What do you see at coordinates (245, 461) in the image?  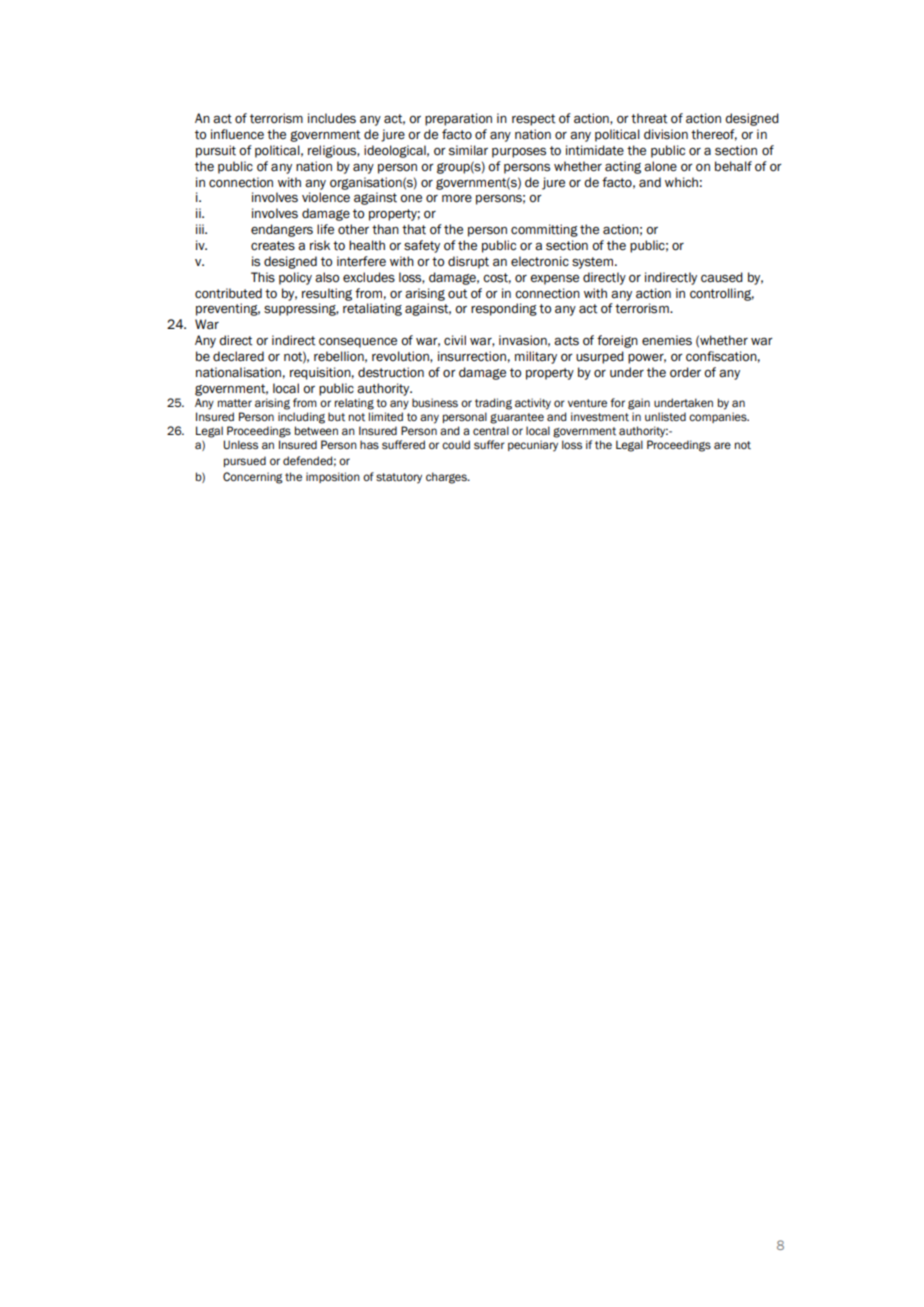 I see `pursued` at bounding box center [245, 461].
